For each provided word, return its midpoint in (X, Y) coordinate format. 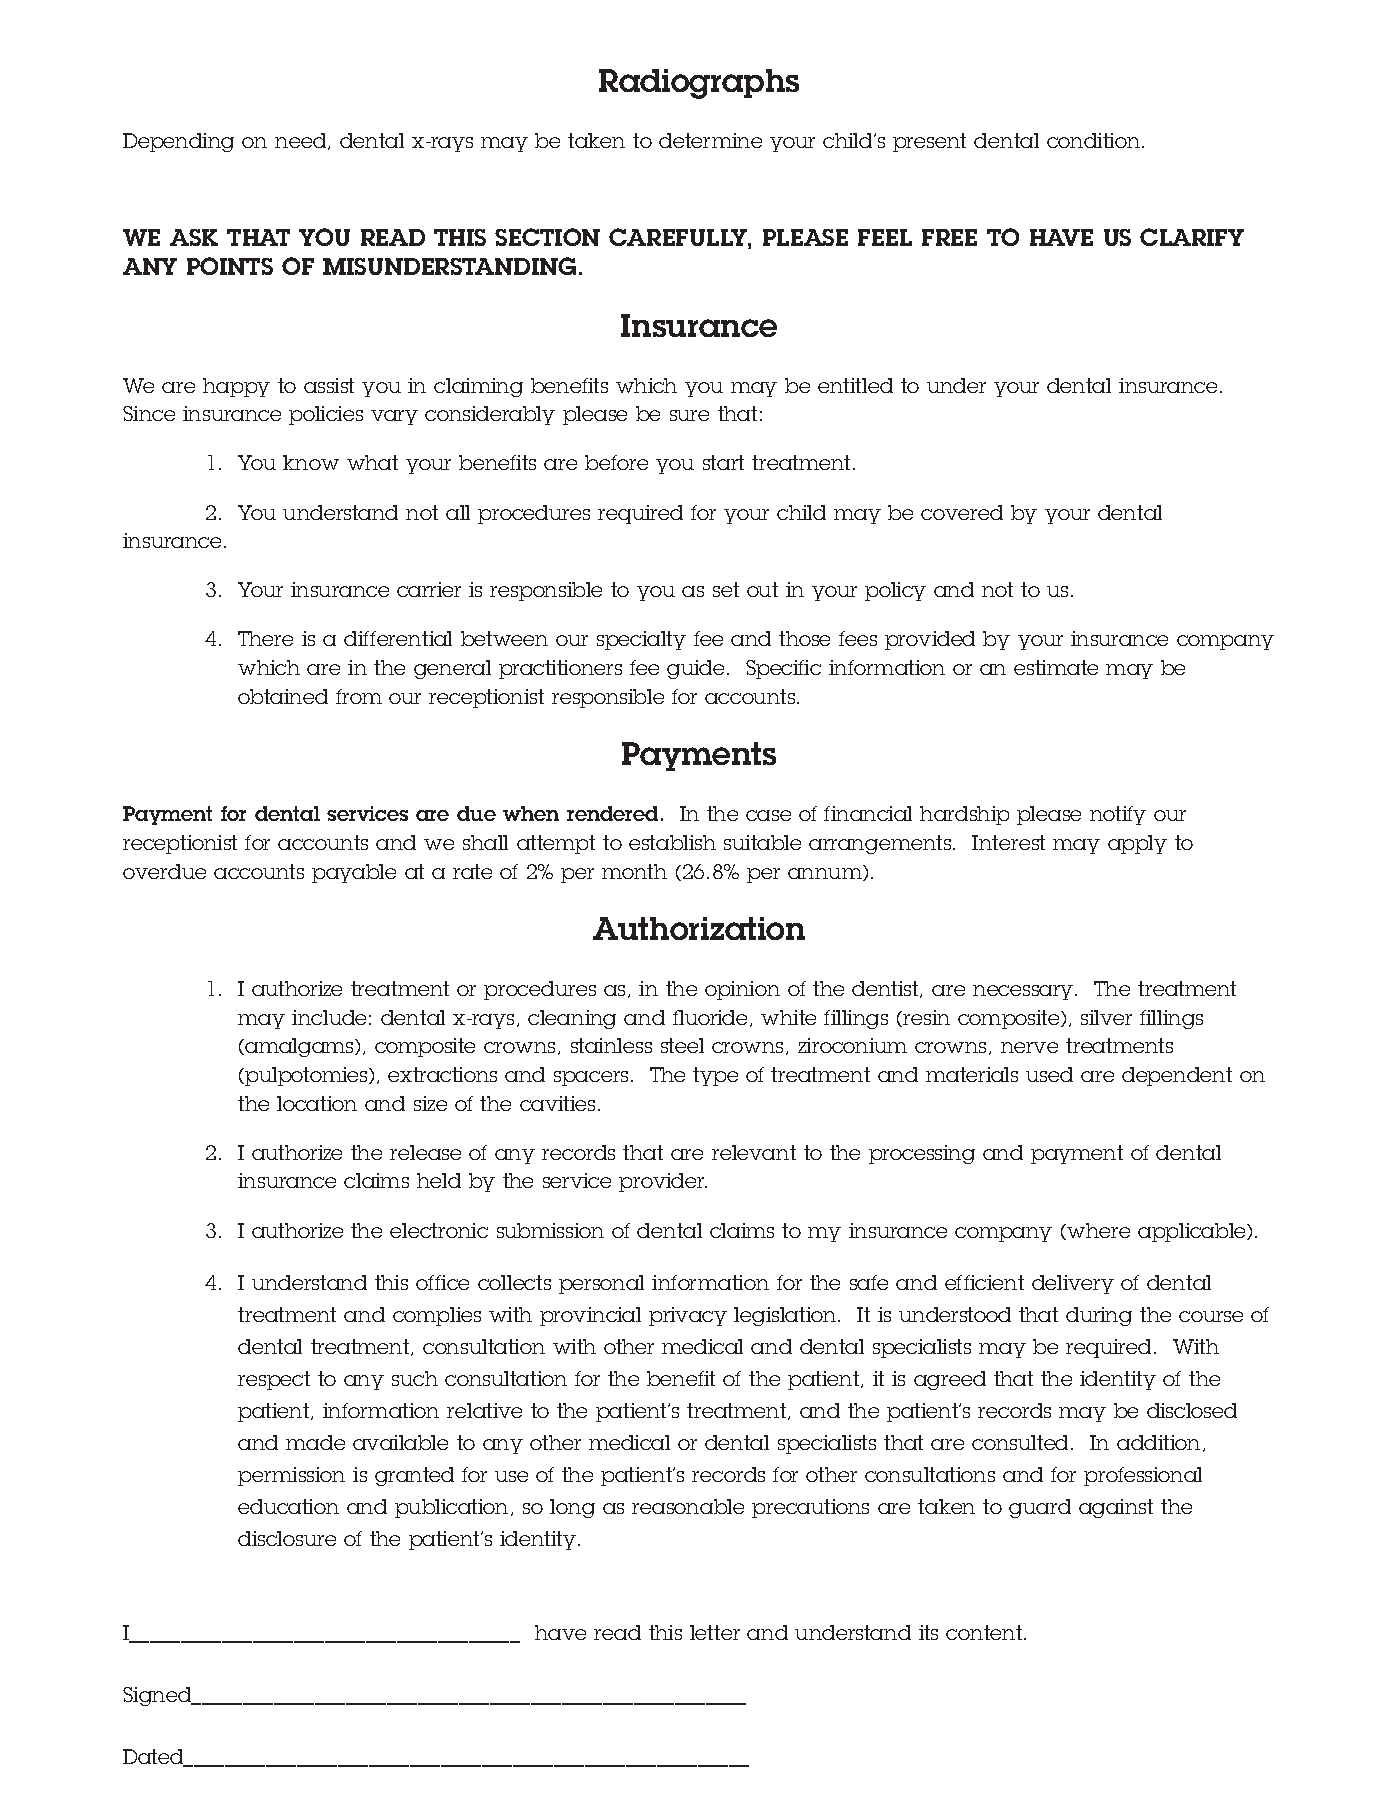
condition (1095, 140)
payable (354, 873)
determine (710, 140)
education (288, 1506)
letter (715, 1632)
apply (1137, 844)
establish (672, 842)
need (302, 141)
